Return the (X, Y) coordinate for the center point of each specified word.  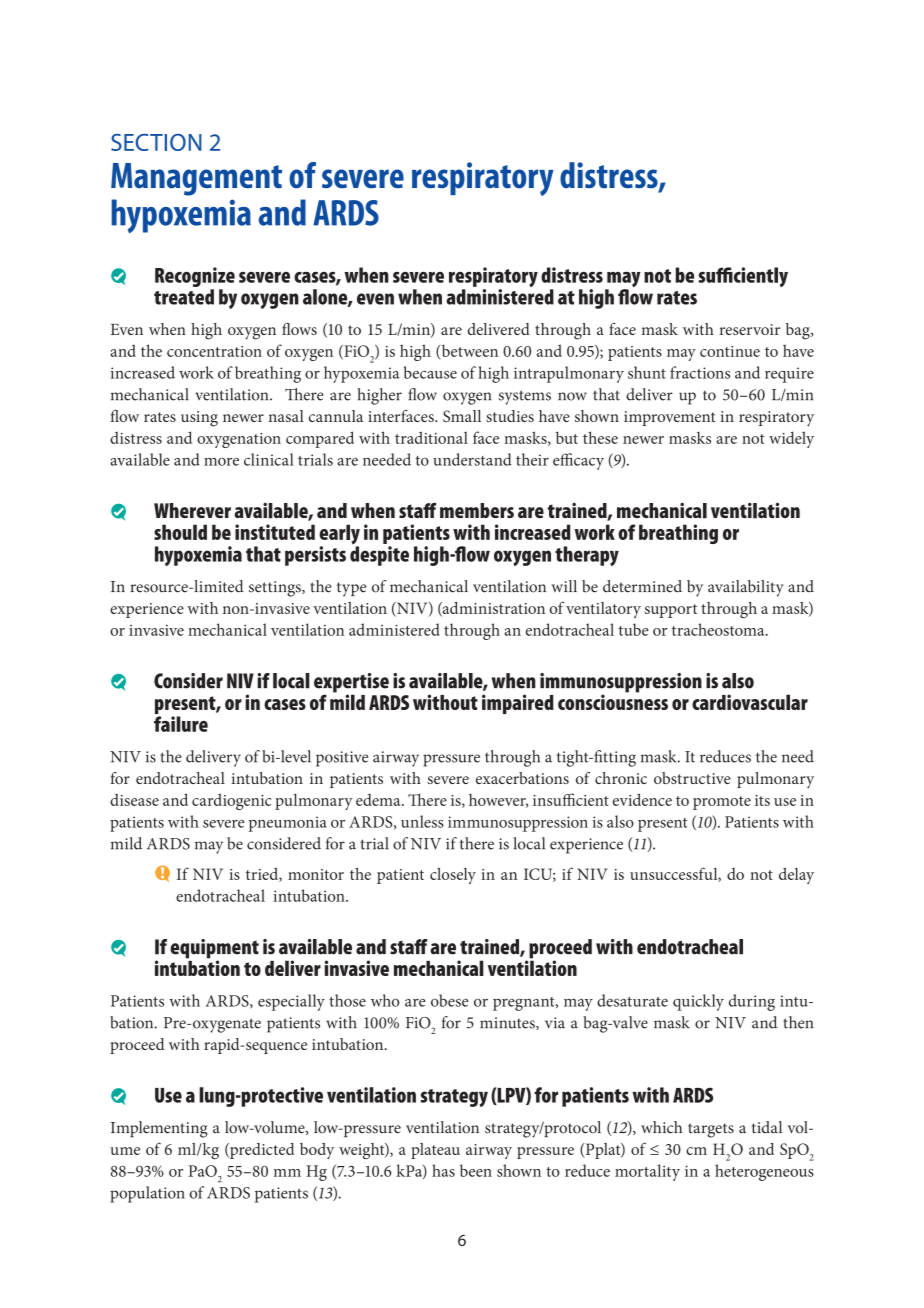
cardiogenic (232, 801)
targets (711, 1130)
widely (791, 439)
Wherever (192, 510)
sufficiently (743, 277)
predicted (261, 1151)
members (477, 510)
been (476, 1170)
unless (422, 821)
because (430, 372)
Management (196, 179)
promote (722, 803)
